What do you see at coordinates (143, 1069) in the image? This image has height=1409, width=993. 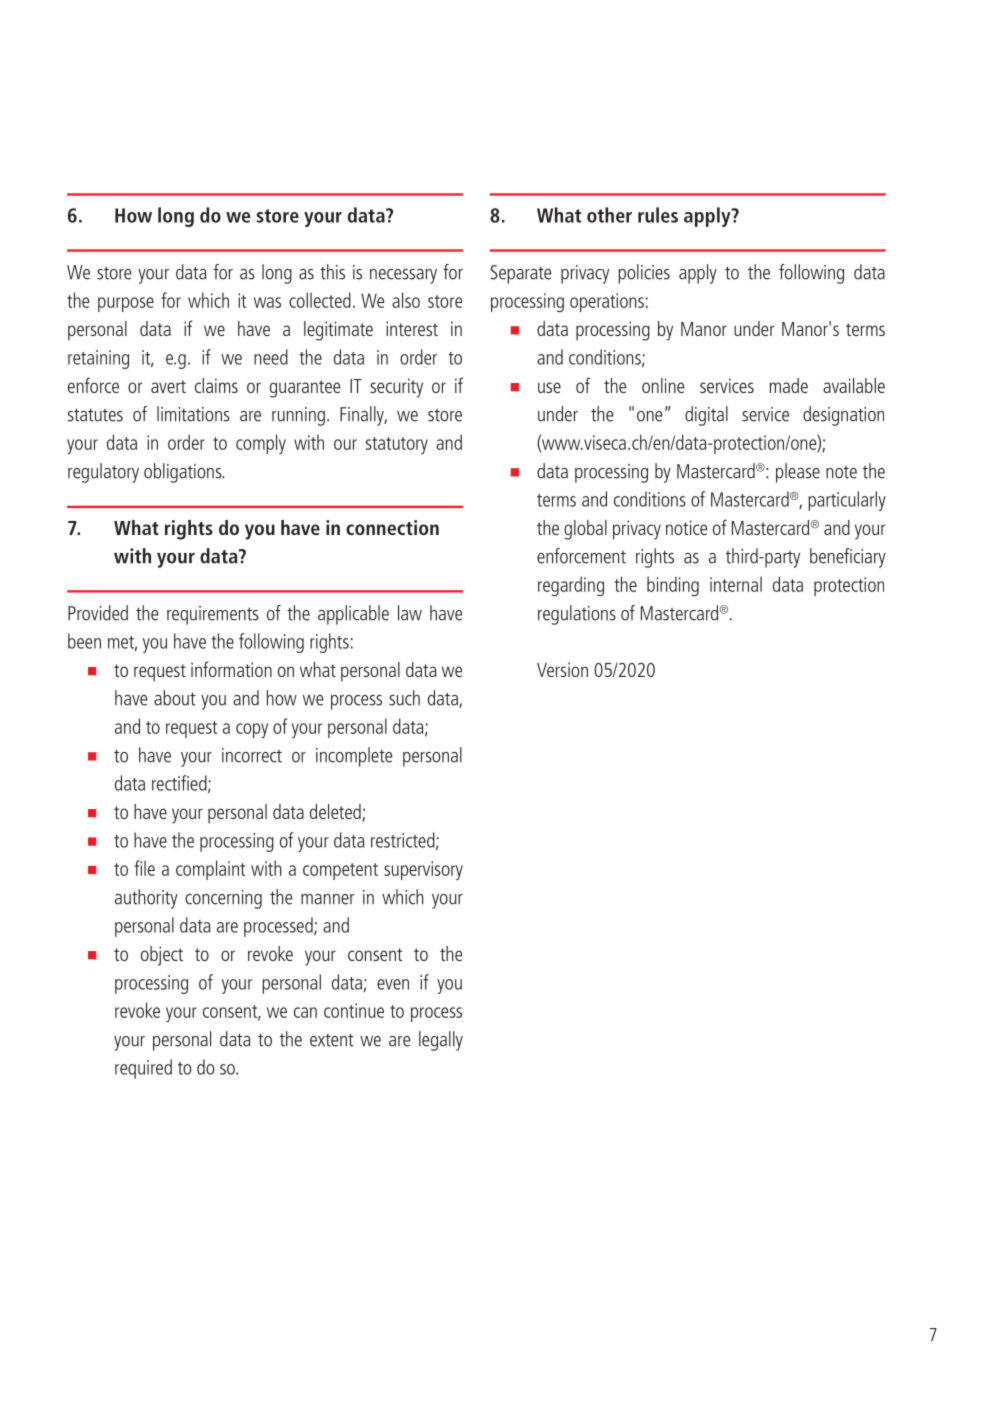 I see `required` at bounding box center [143, 1069].
